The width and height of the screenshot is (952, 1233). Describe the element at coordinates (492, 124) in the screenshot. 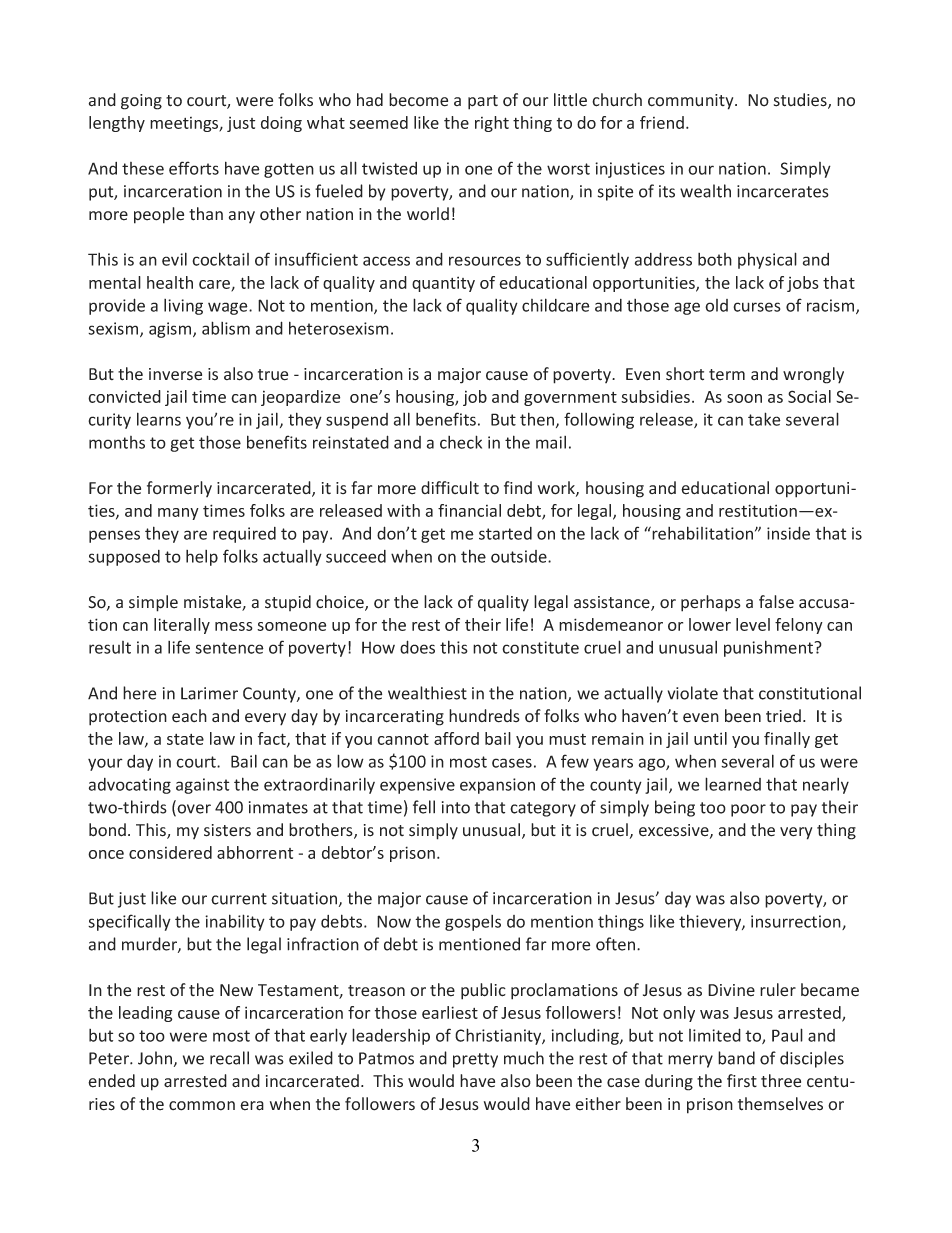

I see `right` at that location.
